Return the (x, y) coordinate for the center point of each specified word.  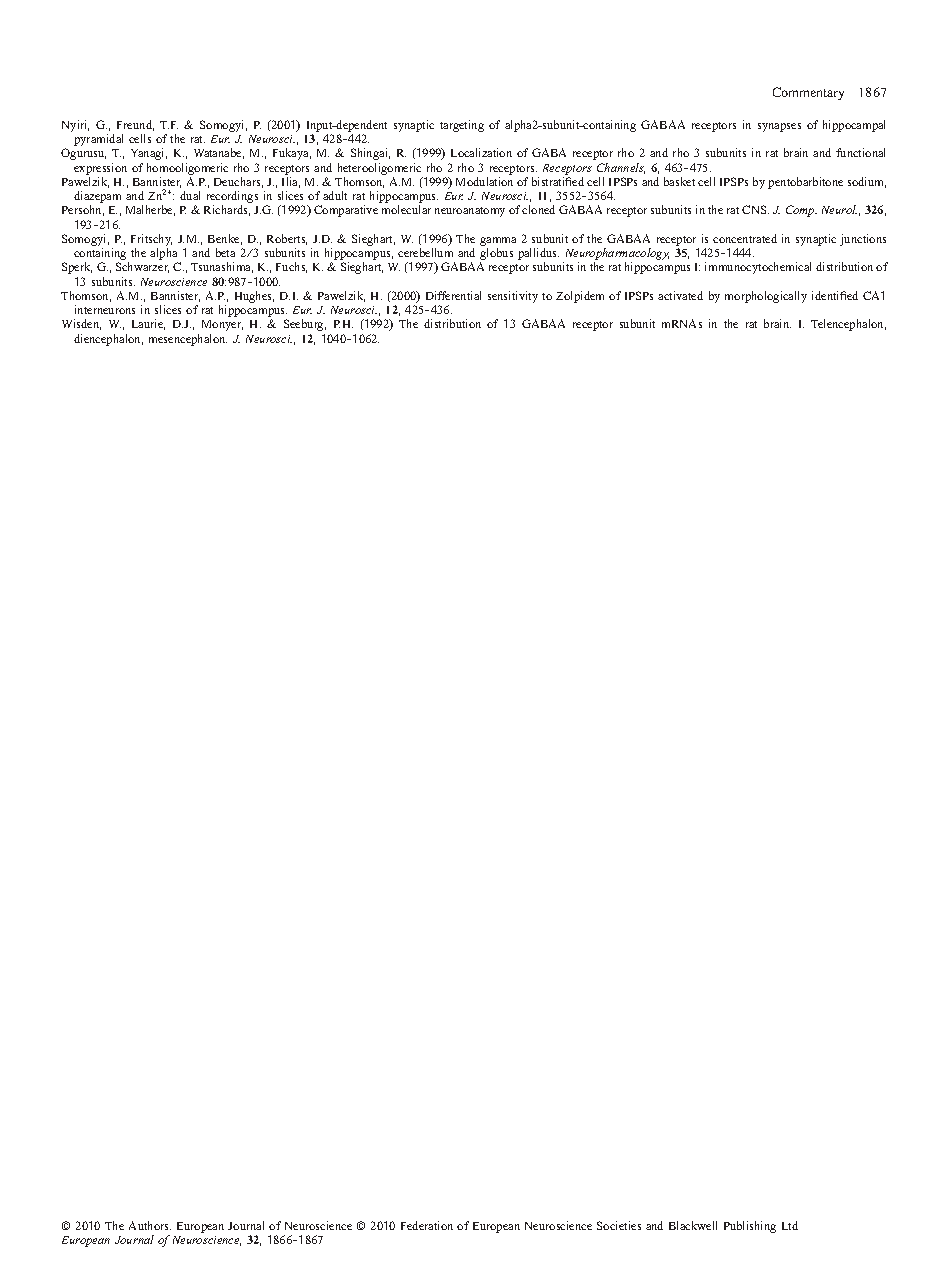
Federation (427, 1225)
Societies (619, 1225)
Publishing (750, 1227)
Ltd (790, 1225)
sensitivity (513, 297)
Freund (135, 125)
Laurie (148, 324)
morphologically (766, 297)
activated (680, 295)
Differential (453, 295)
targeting (462, 126)
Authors (150, 1225)
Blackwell (693, 1225)
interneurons (105, 309)
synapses (779, 127)
